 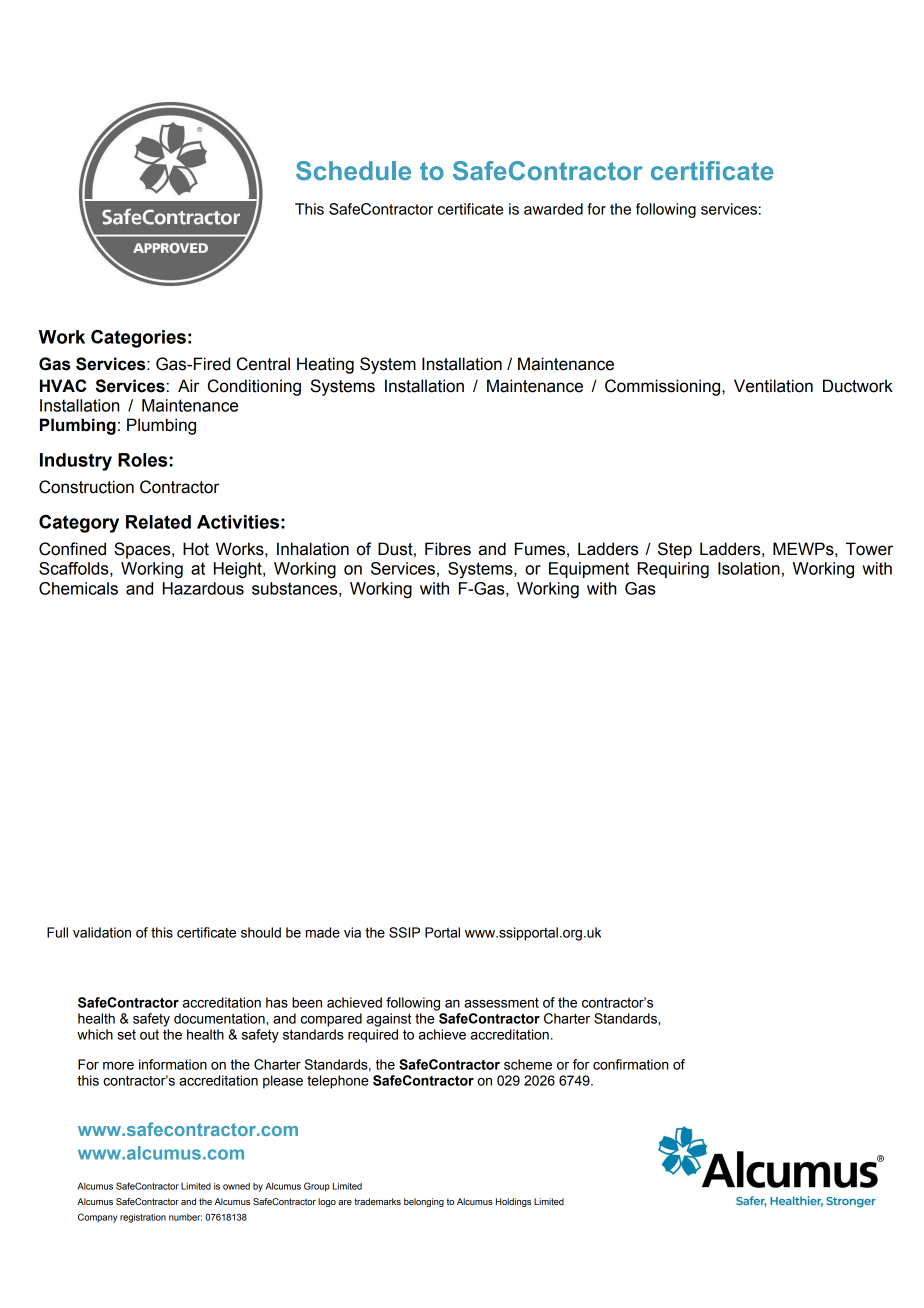 What do you see at coordinates (553, 209) in the screenshot?
I see `awarded` at bounding box center [553, 209].
